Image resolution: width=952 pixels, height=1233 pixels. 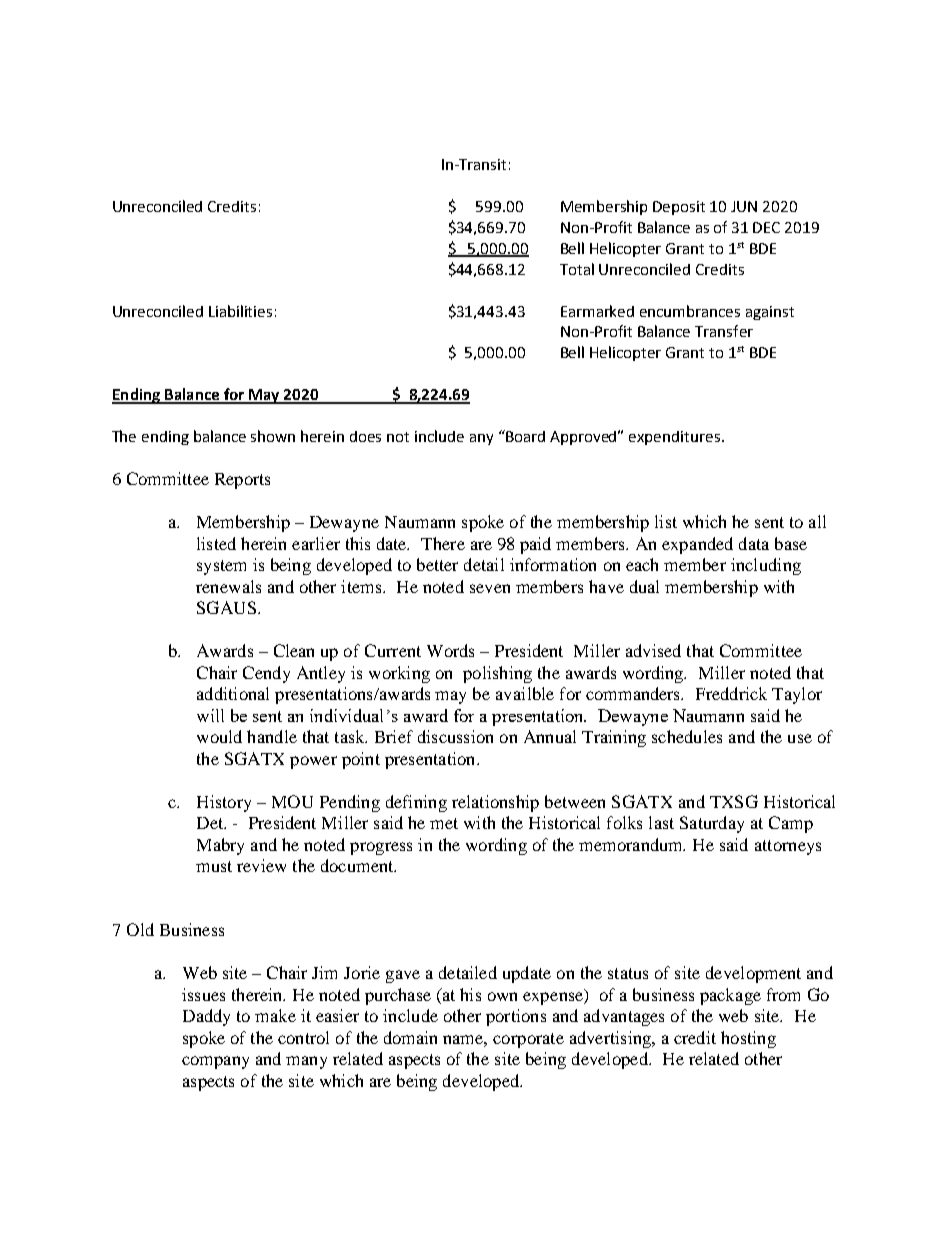 What do you see at coordinates (653, 650) in the page?
I see `advised` at bounding box center [653, 650].
